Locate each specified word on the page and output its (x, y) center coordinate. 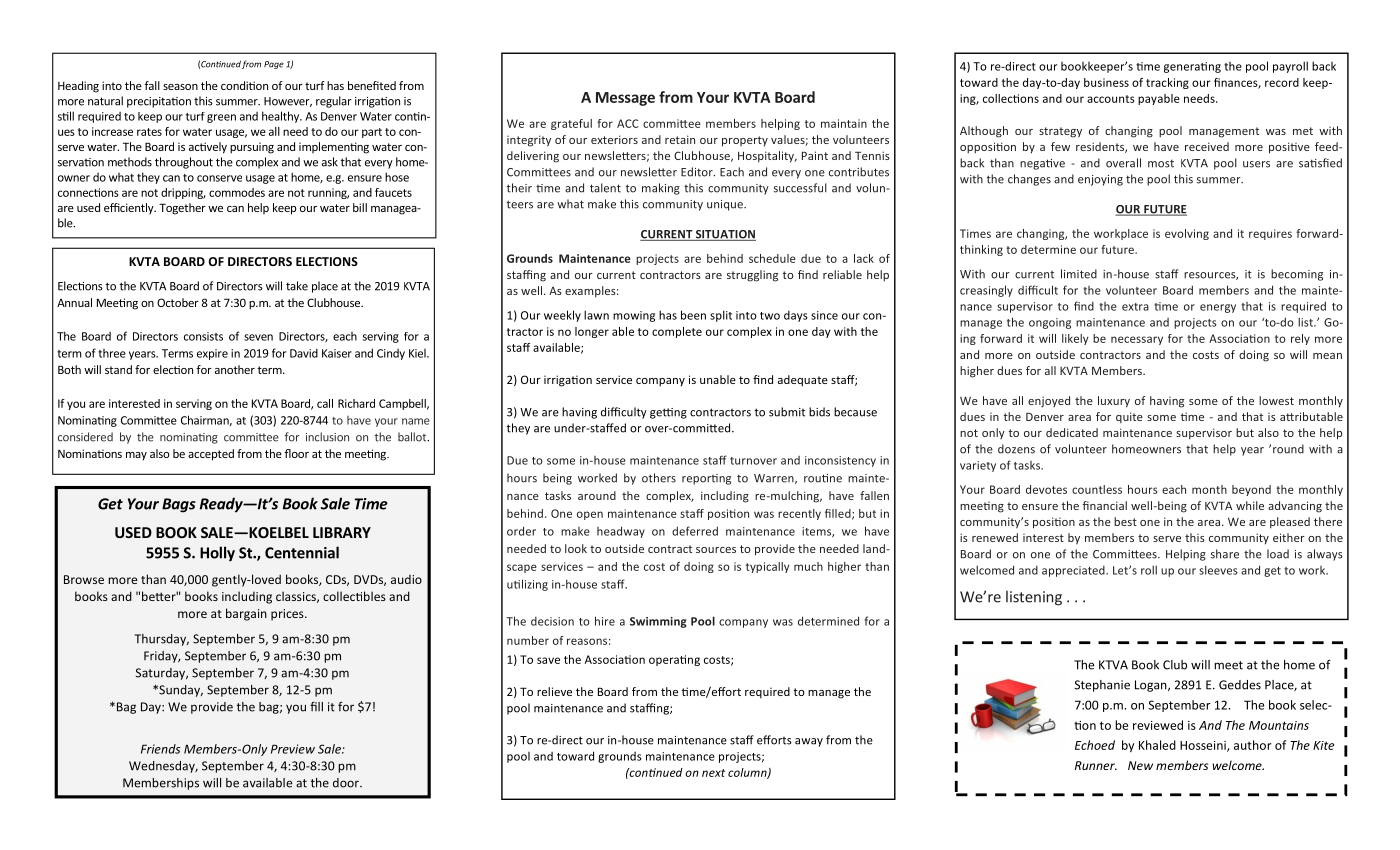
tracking (1167, 83)
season (180, 87)
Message (625, 99)
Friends (160, 749)
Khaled (1157, 745)
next (713, 773)
